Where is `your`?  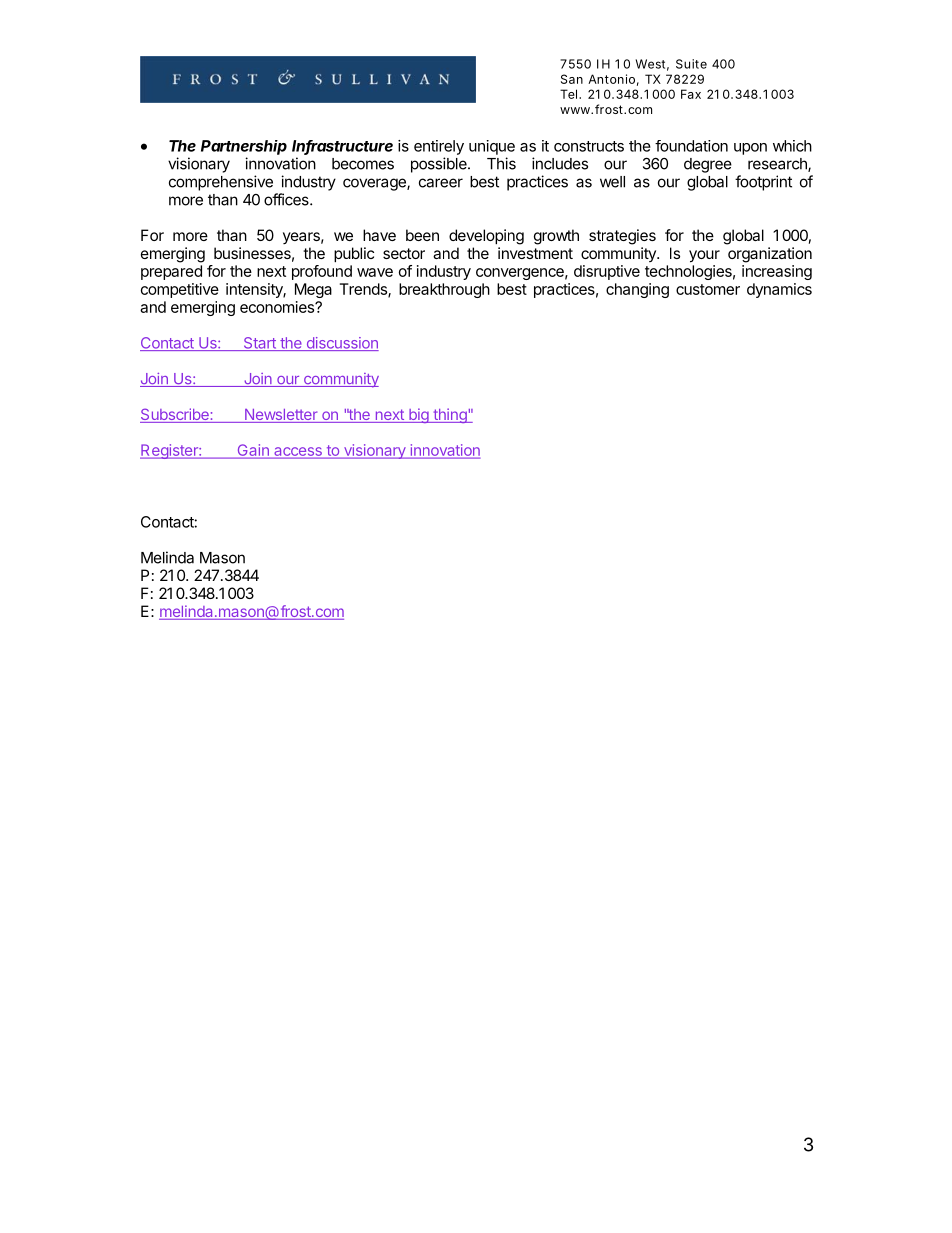 your is located at coordinates (704, 256).
